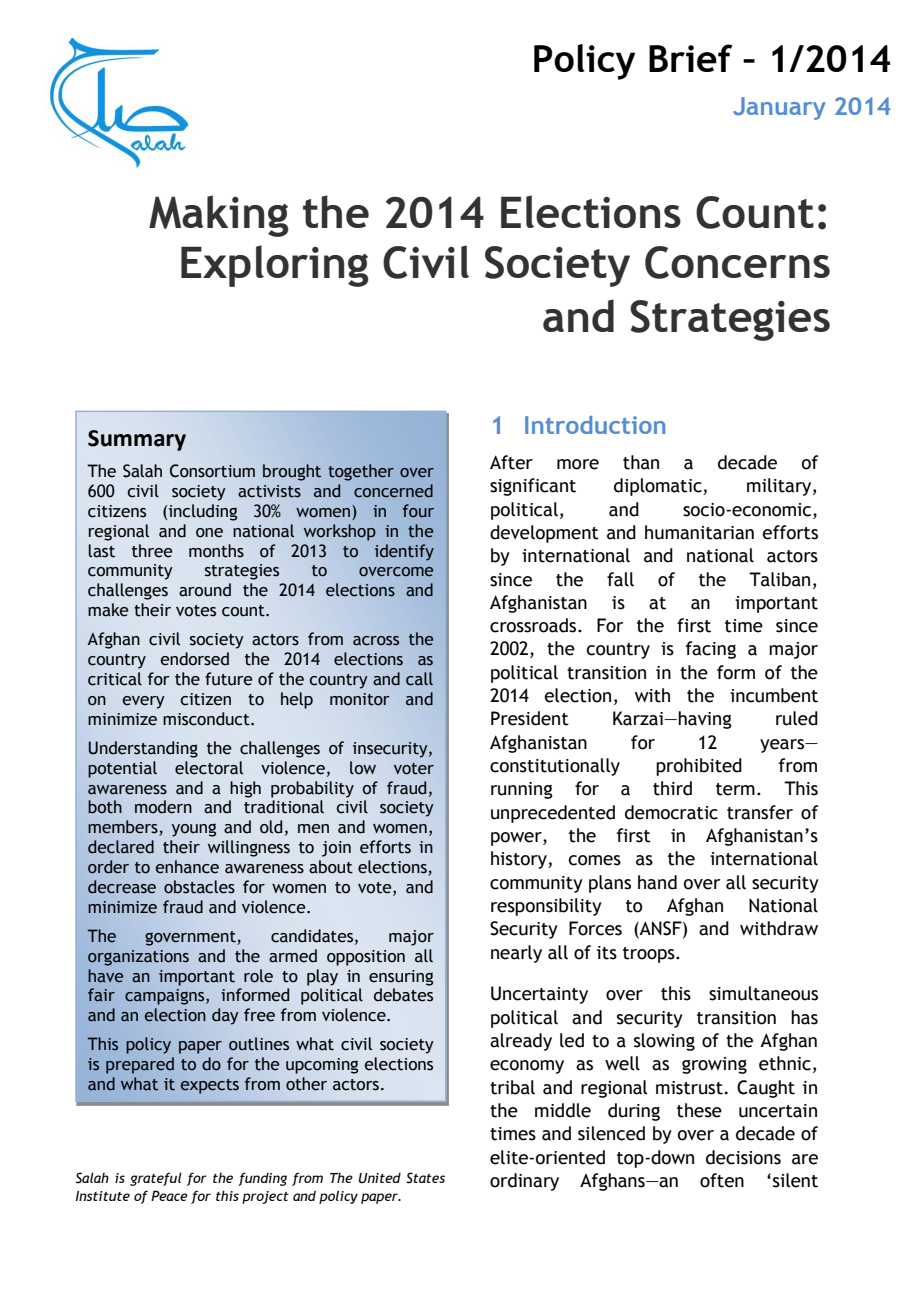 This screenshot has height=1308, width=924. What do you see at coordinates (737, 262) in the screenshot?
I see `Concerns` at bounding box center [737, 262].
